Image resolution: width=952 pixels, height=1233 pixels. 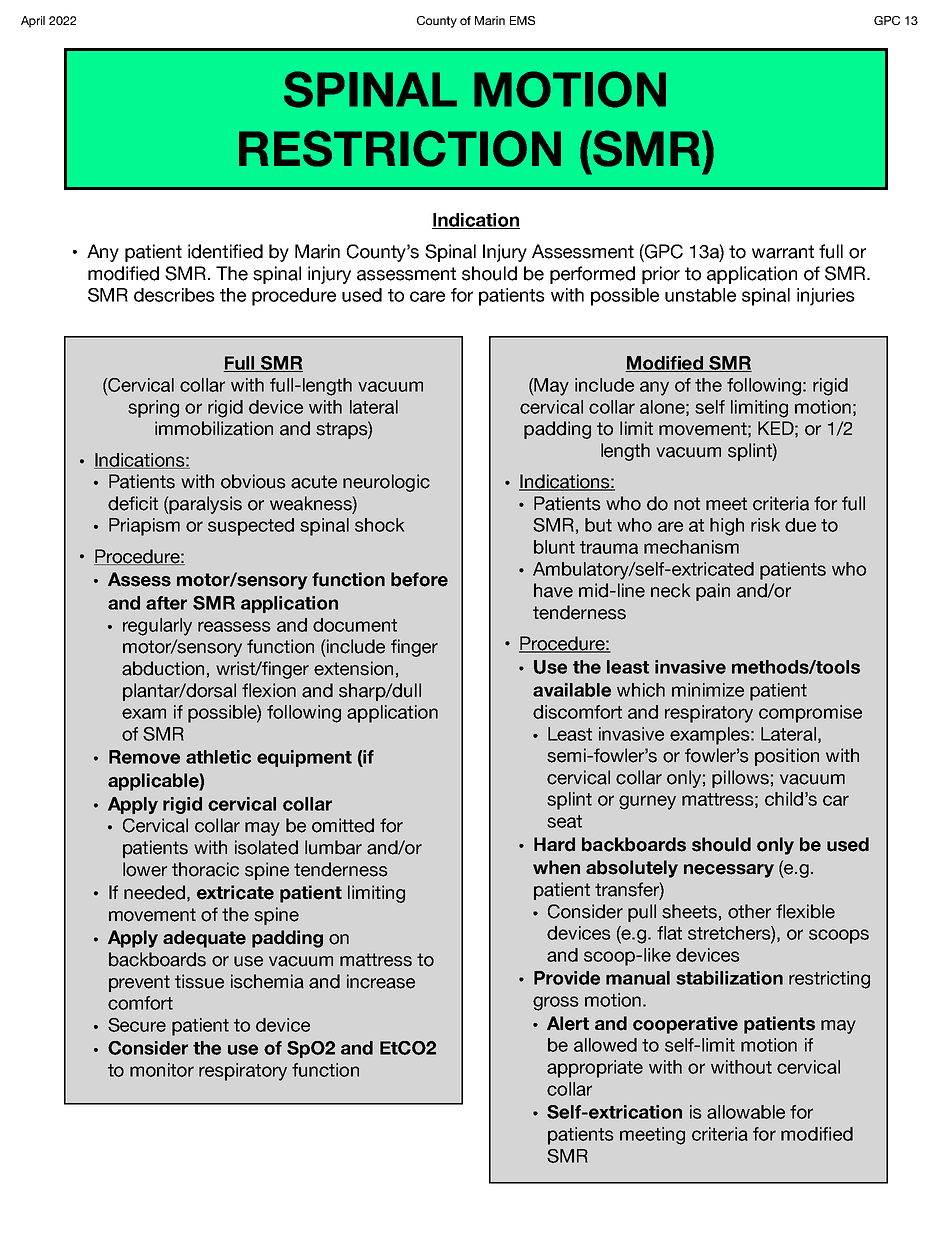 I want to click on increase, so click(x=381, y=981).
